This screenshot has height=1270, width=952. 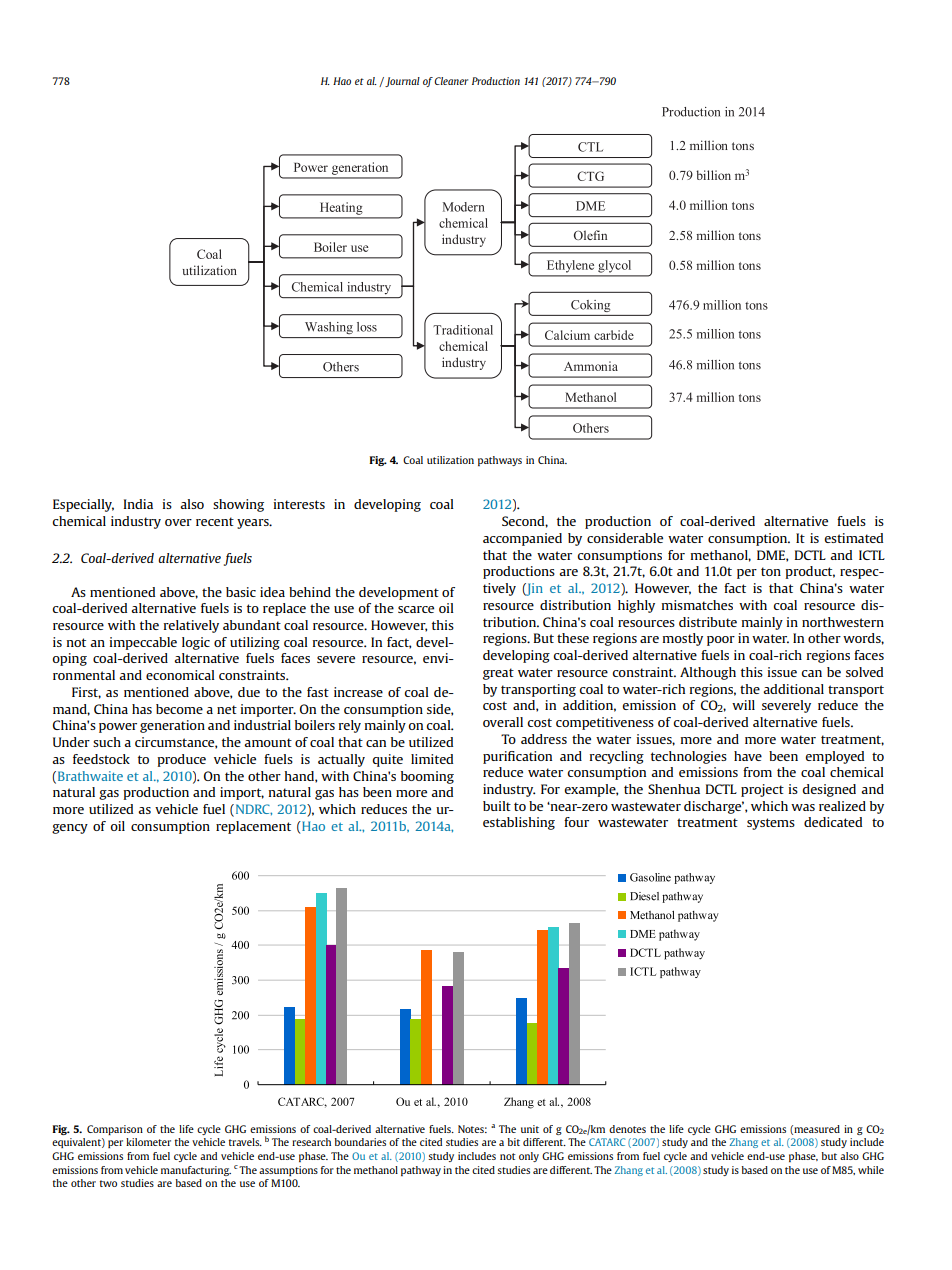 What do you see at coordinates (451, 81) in the screenshot?
I see `Cleaner` at bounding box center [451, 81].
